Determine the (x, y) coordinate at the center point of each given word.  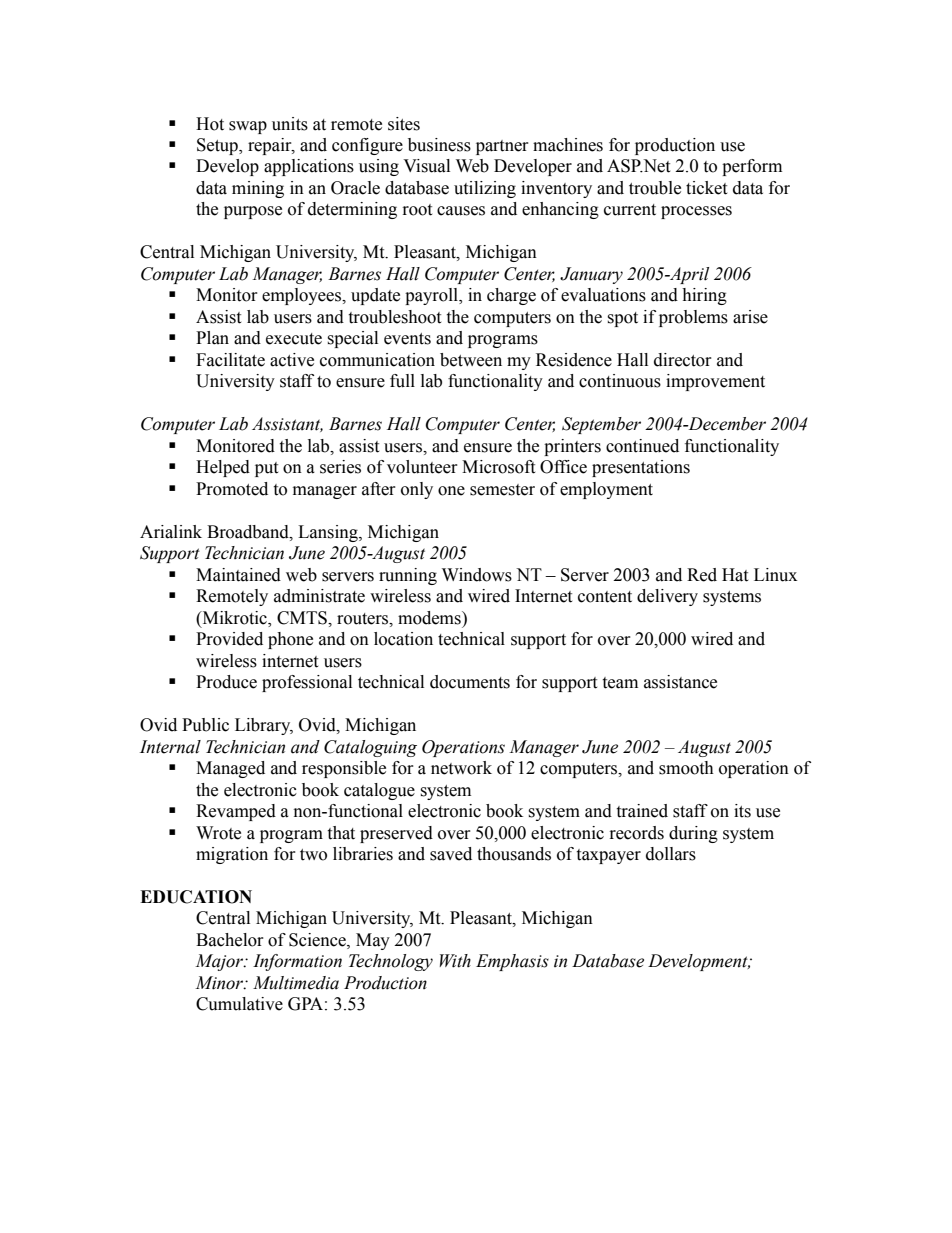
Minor (220, 983)
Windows (477, 575)
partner (502, 147)
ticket (706, 188)
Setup (218, 146)
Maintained (238, 575)
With (455, 961)
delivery (667, 597)
